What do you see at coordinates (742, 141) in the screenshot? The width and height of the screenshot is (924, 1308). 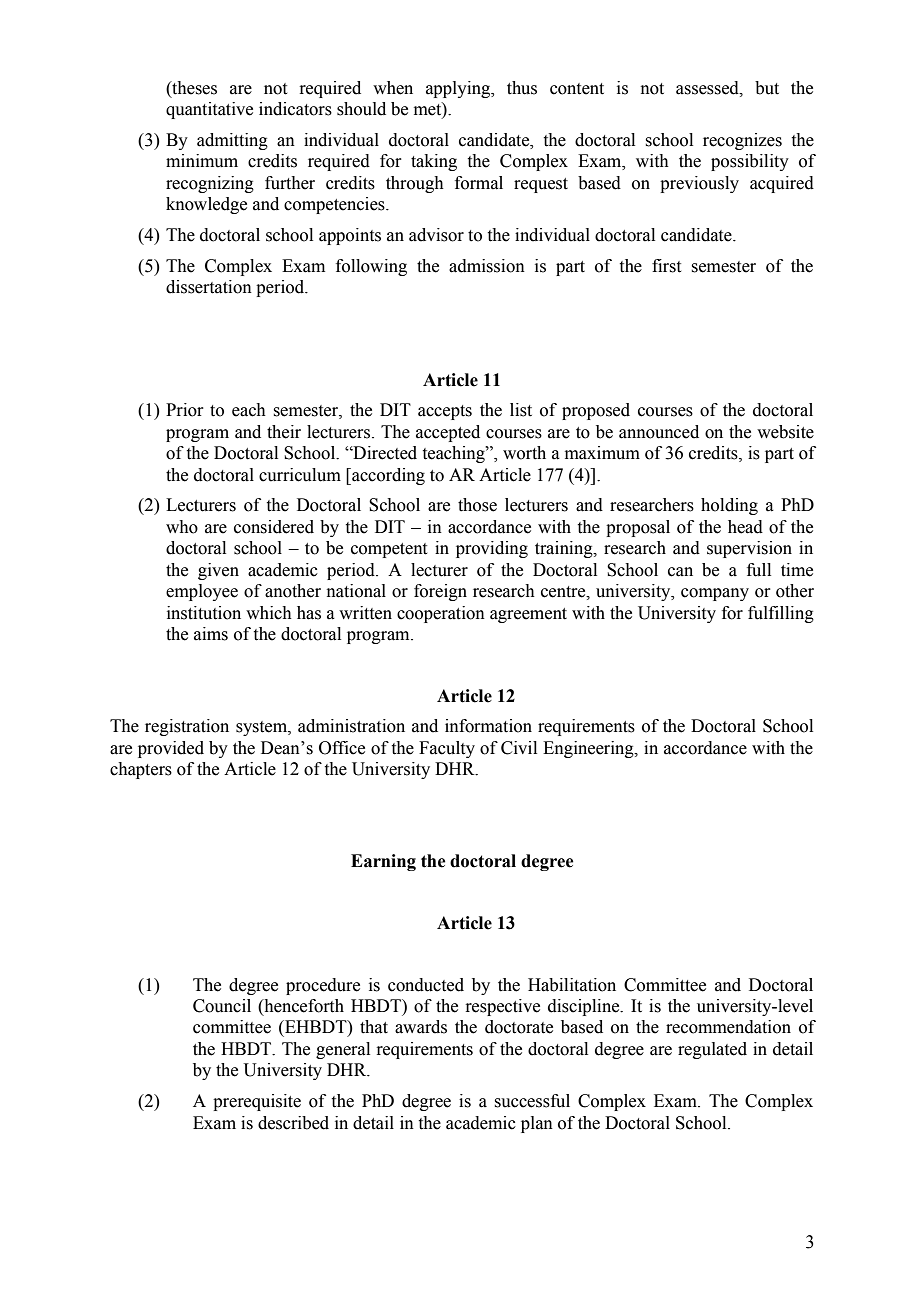 I see `recognizes` at bounding box center [742, 141].
